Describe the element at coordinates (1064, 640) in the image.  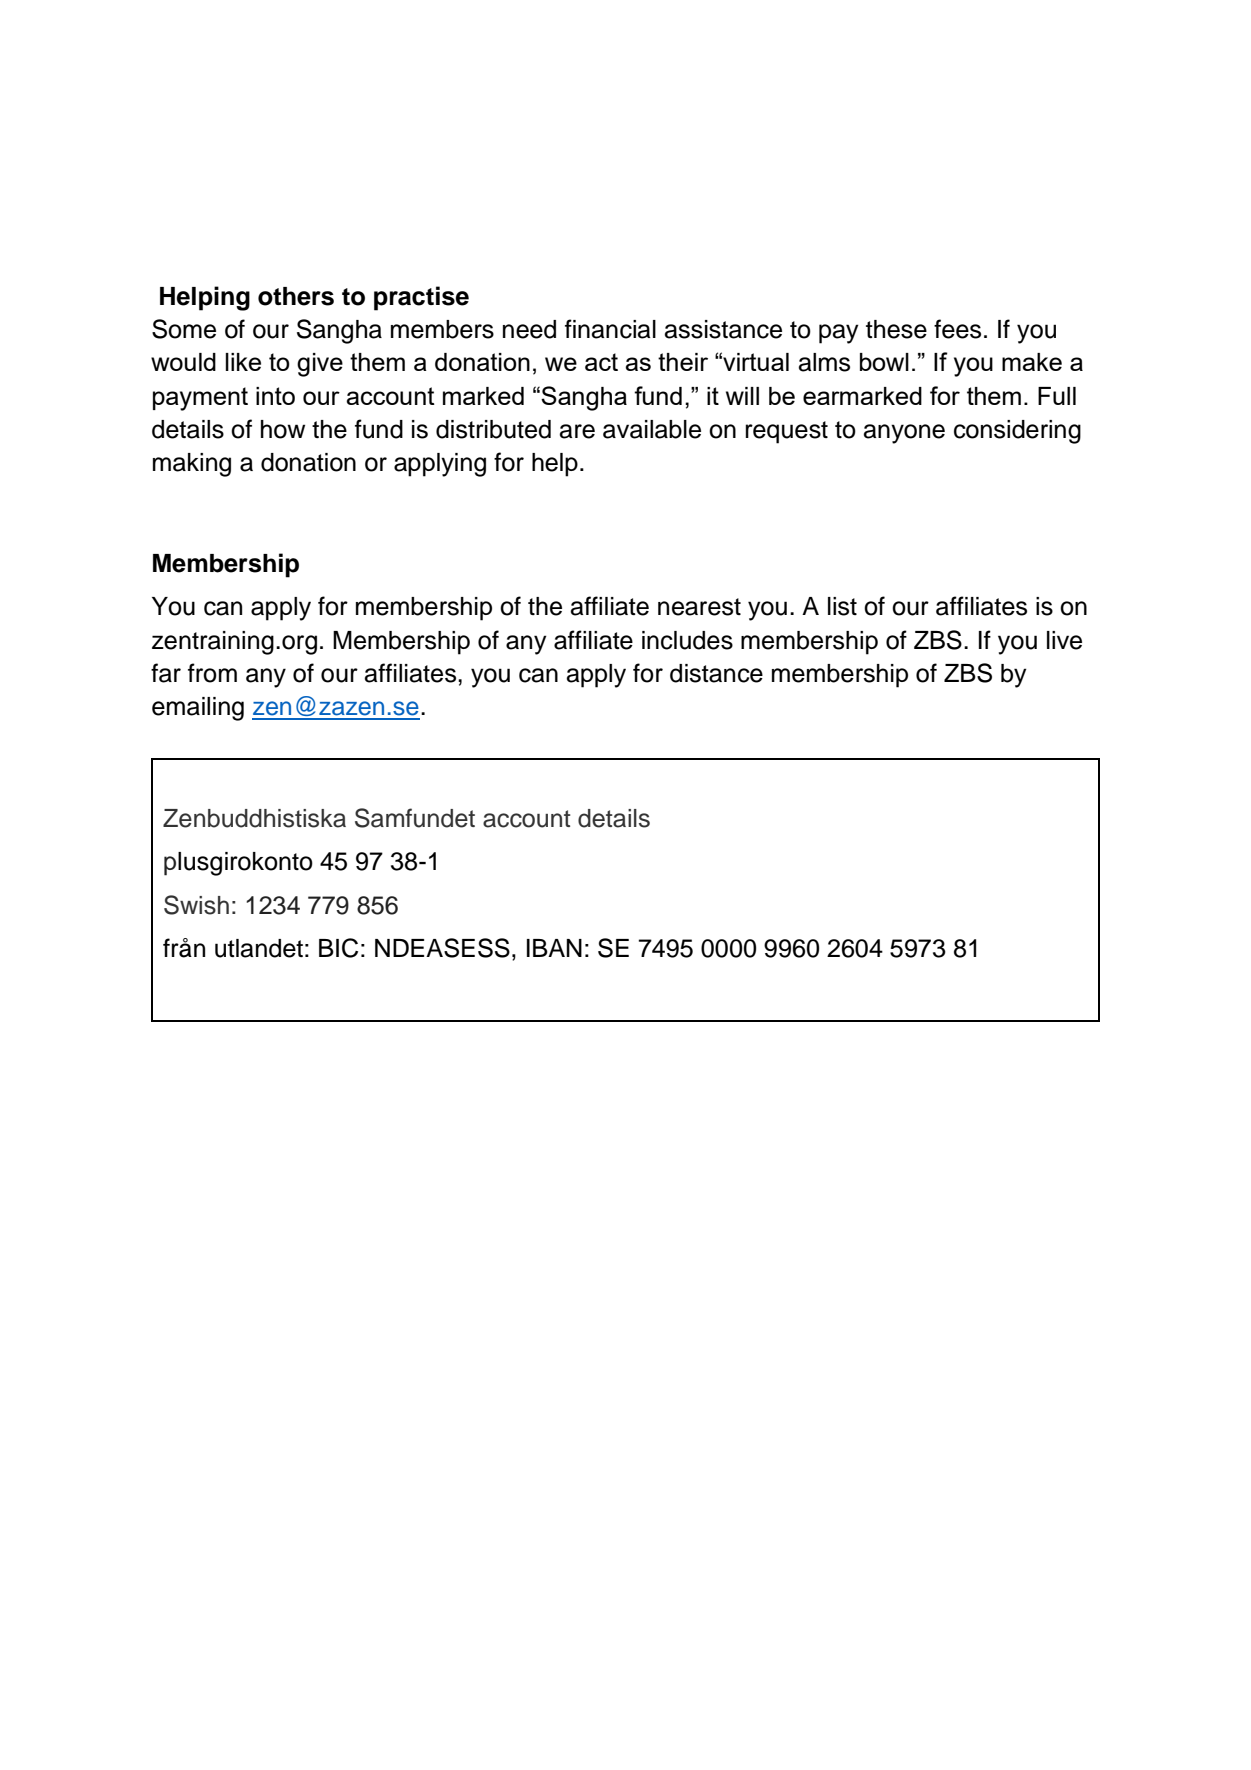
I see `live` at that location.
